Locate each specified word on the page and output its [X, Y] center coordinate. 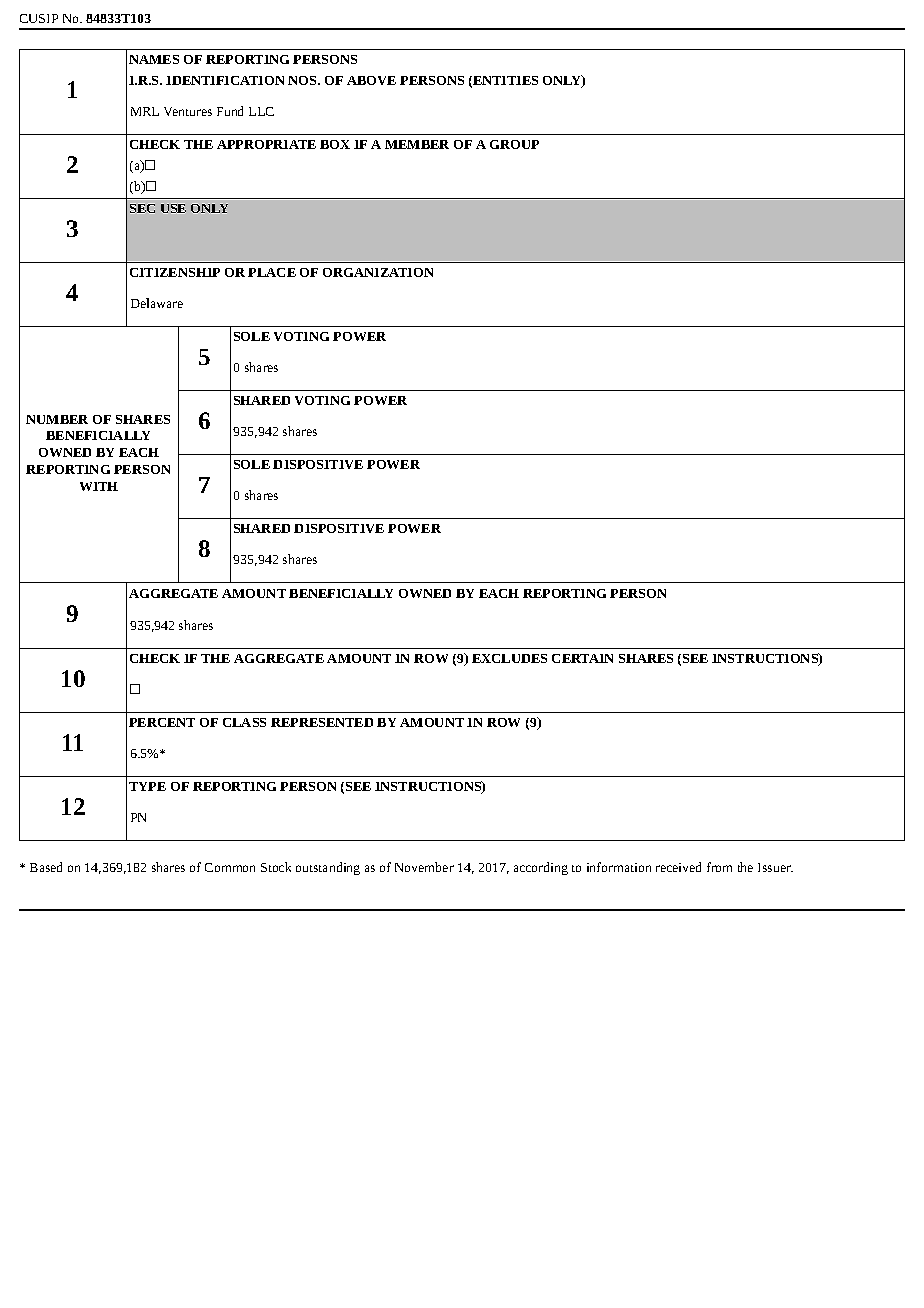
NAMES [154, 59]
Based [46, 867]
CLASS [244, 722]
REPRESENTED [322, 722]
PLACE [272, 272]
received [678, 867]
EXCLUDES [509, 658]
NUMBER [57, 419]
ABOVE [371, 80]
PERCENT [162, 722]
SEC [142, 208]
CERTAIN [582, 658]
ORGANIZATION [378, 272]
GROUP [514, 144]
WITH [99, 486]
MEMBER [417, 144]
